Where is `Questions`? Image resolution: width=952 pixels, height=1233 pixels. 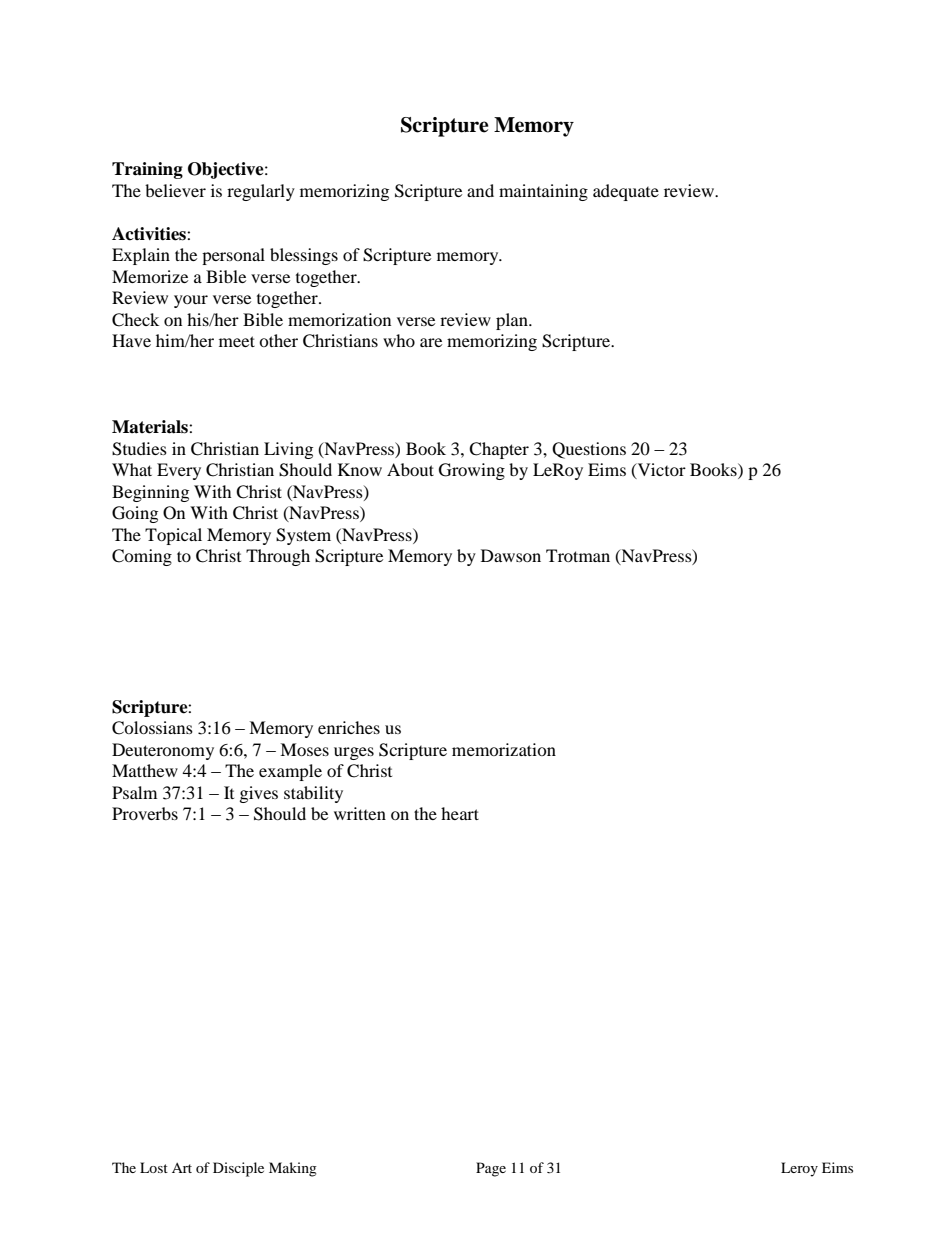
Questions is located at coordinates (589, 450).
